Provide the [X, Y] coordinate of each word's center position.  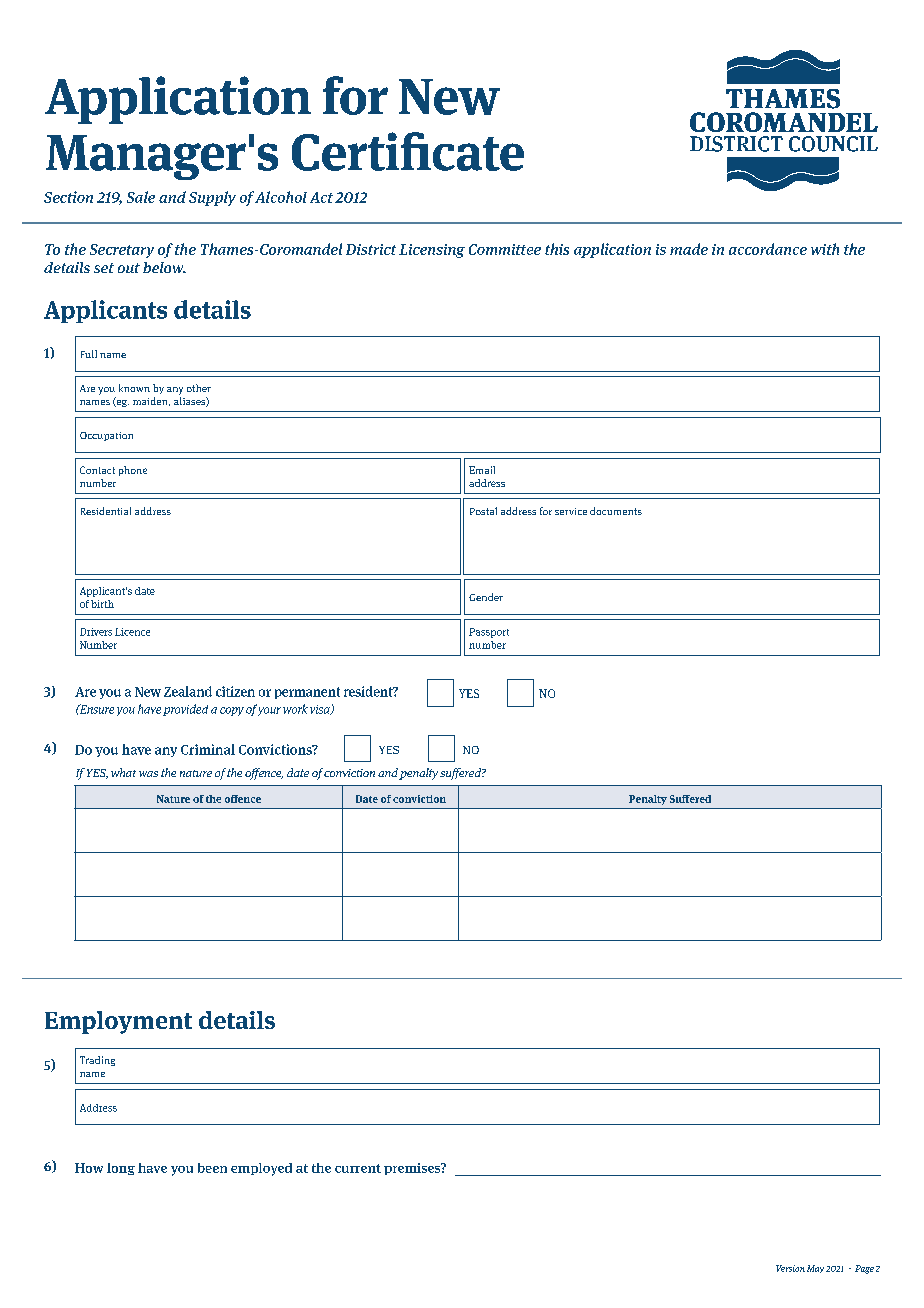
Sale [141, 197]
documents [616, 511]
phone [133, 471]
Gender [486, 597]
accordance [768, 249]
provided [185, 710]
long [121, 1169]
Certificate [408, 151]
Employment [118, 1022]
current [358, 1168]
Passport [489, 633]
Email [482, 470]
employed [261, 1169]
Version [790, 1268]
